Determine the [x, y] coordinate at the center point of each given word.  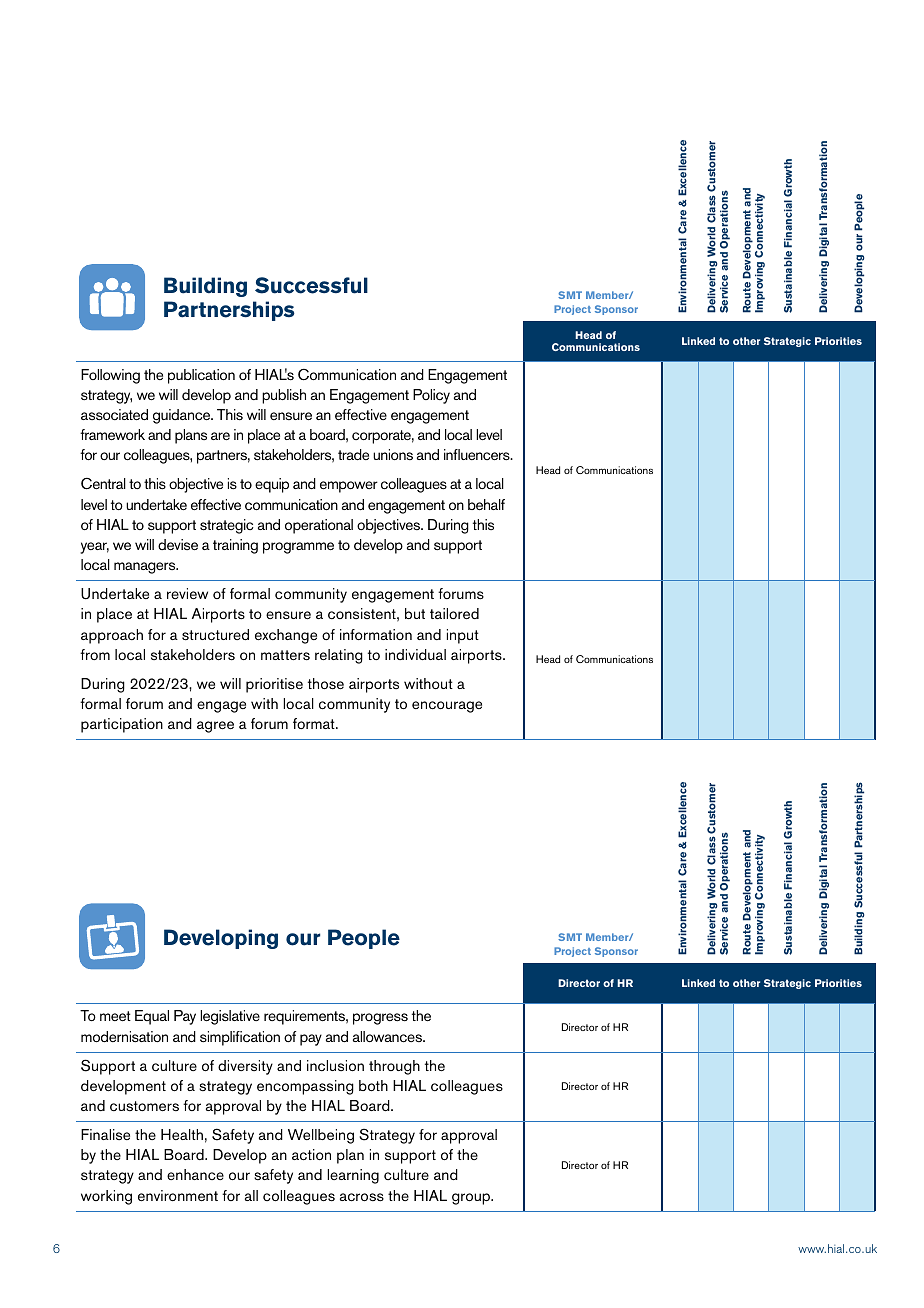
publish [284, 396]
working [106, 1197]
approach [112, 636]
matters [285, 655]
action [311, 1155]
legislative [230, 1017]
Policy [431, 396]
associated [114, 415]
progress [380, 1019]
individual [415, 655]
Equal [152, 1017]
